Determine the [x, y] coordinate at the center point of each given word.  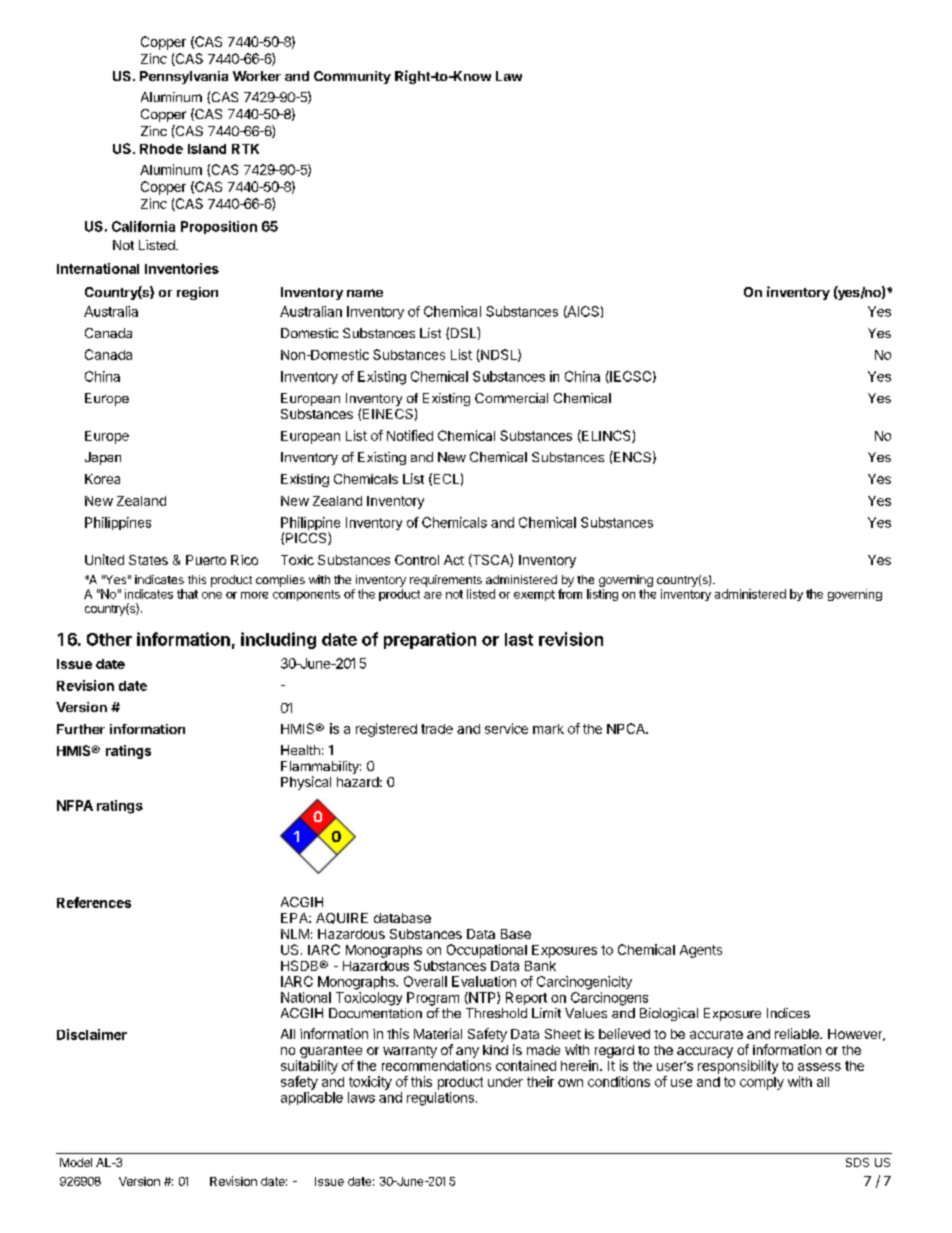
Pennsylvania [184, 77]
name [365, 293]
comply [762, 1083]
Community [352, 77]
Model [76, 1162]
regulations [440, 1099]
